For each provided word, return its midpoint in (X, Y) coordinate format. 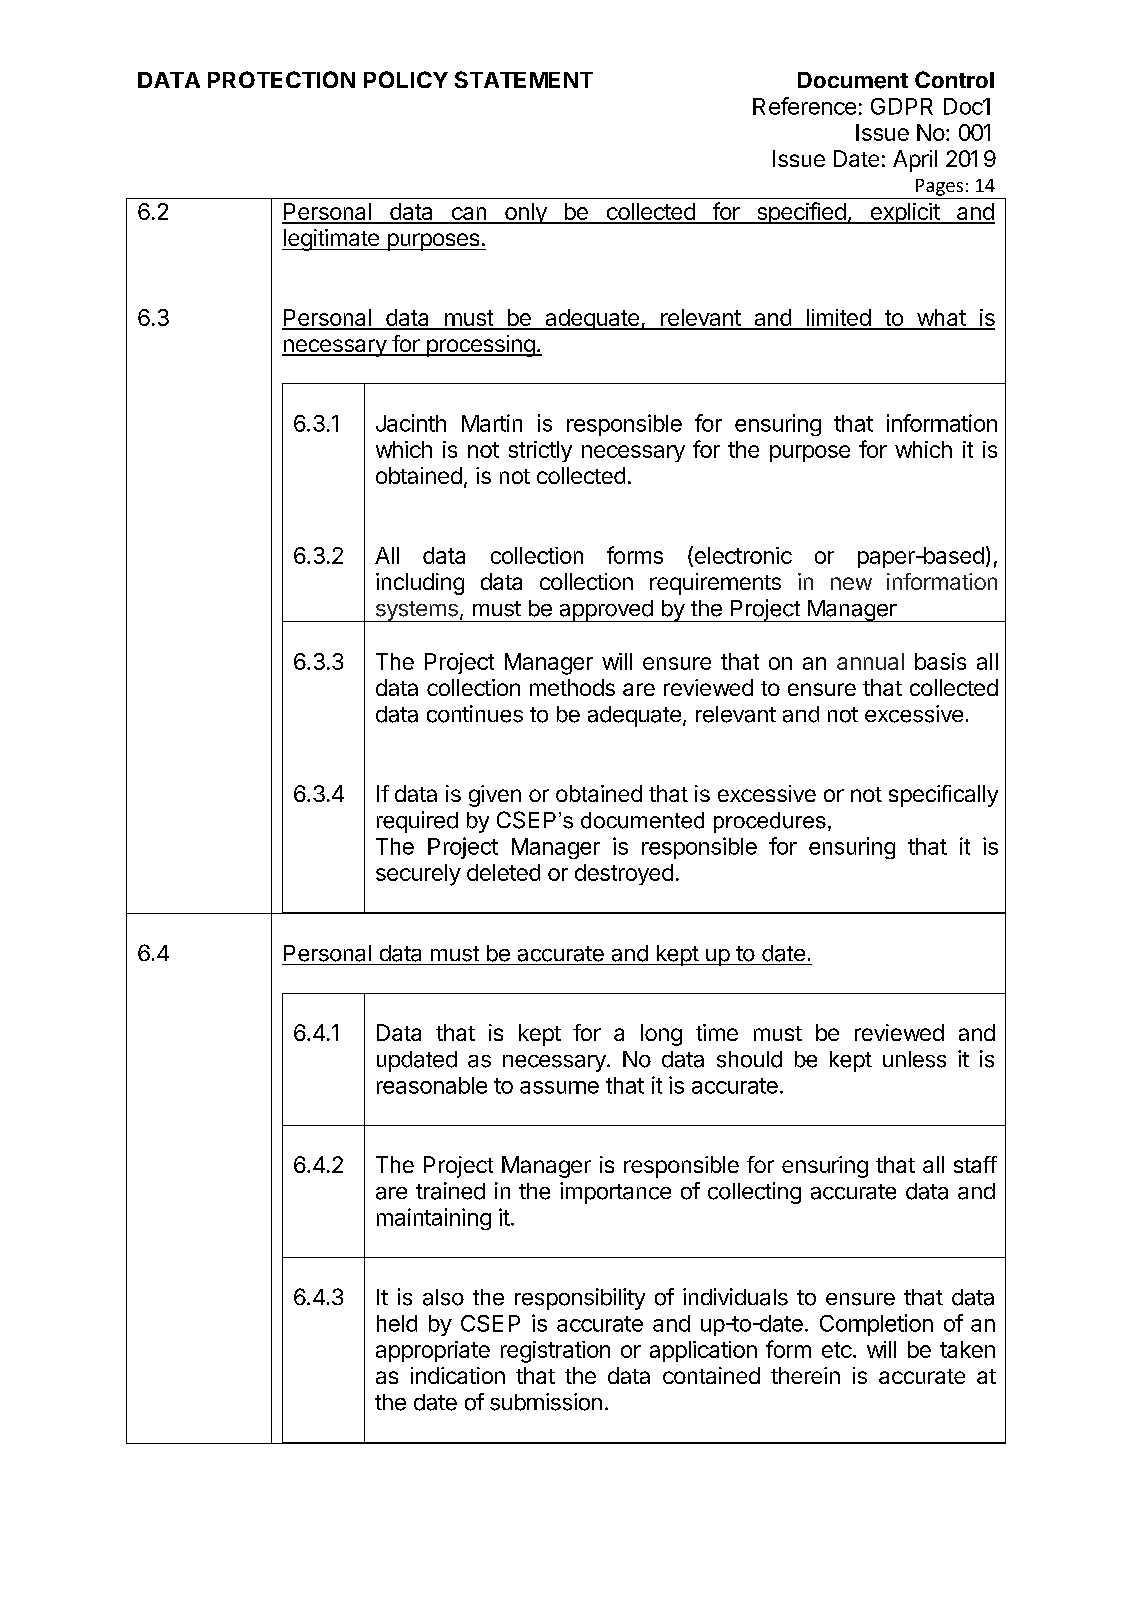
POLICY (406, 79)
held (397, 1323)
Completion (876, 1325)
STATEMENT (524, 79)
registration (555, 1352)
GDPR (902, 106)
